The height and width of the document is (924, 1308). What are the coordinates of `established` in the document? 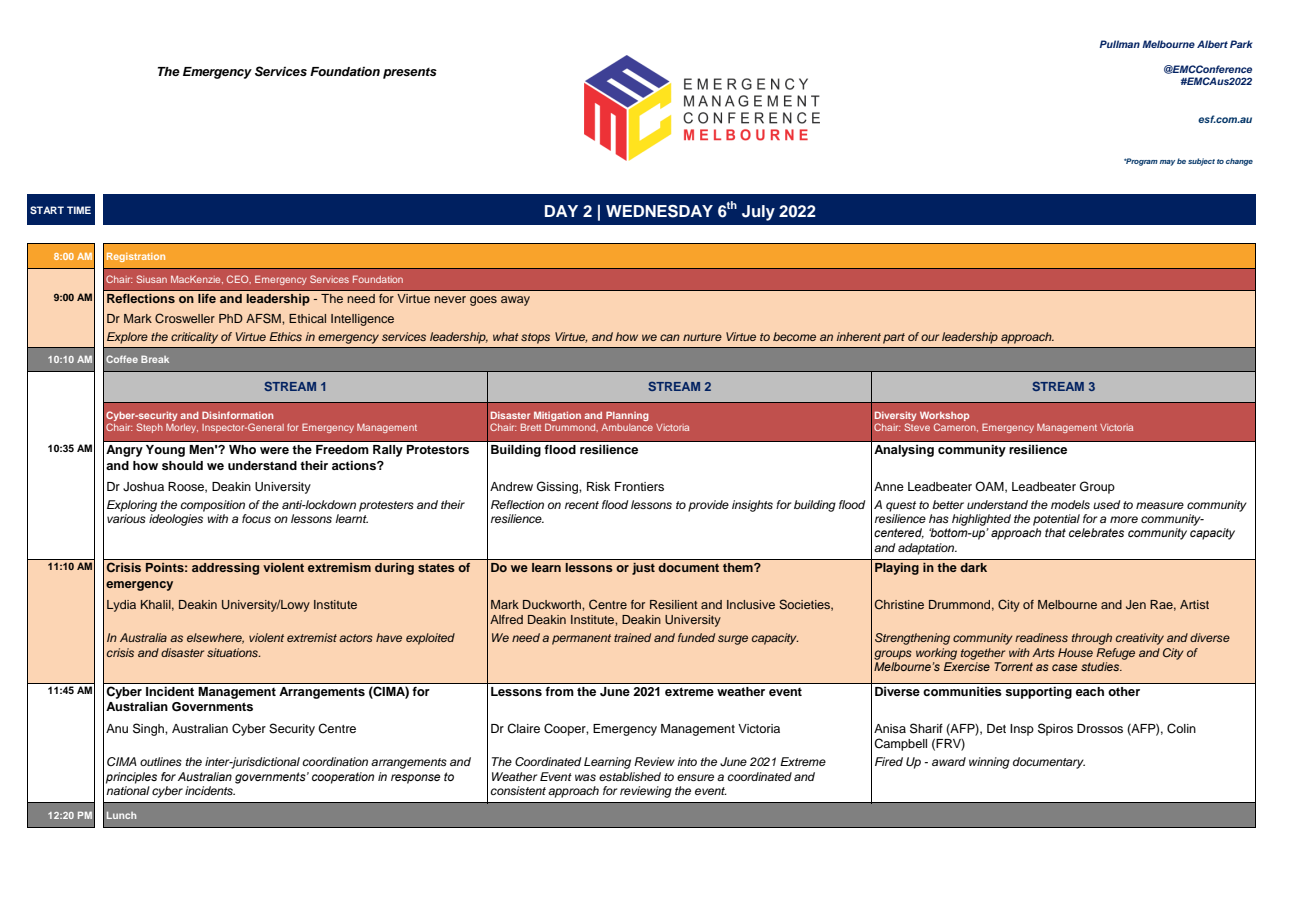 It's located at (630, 776).
